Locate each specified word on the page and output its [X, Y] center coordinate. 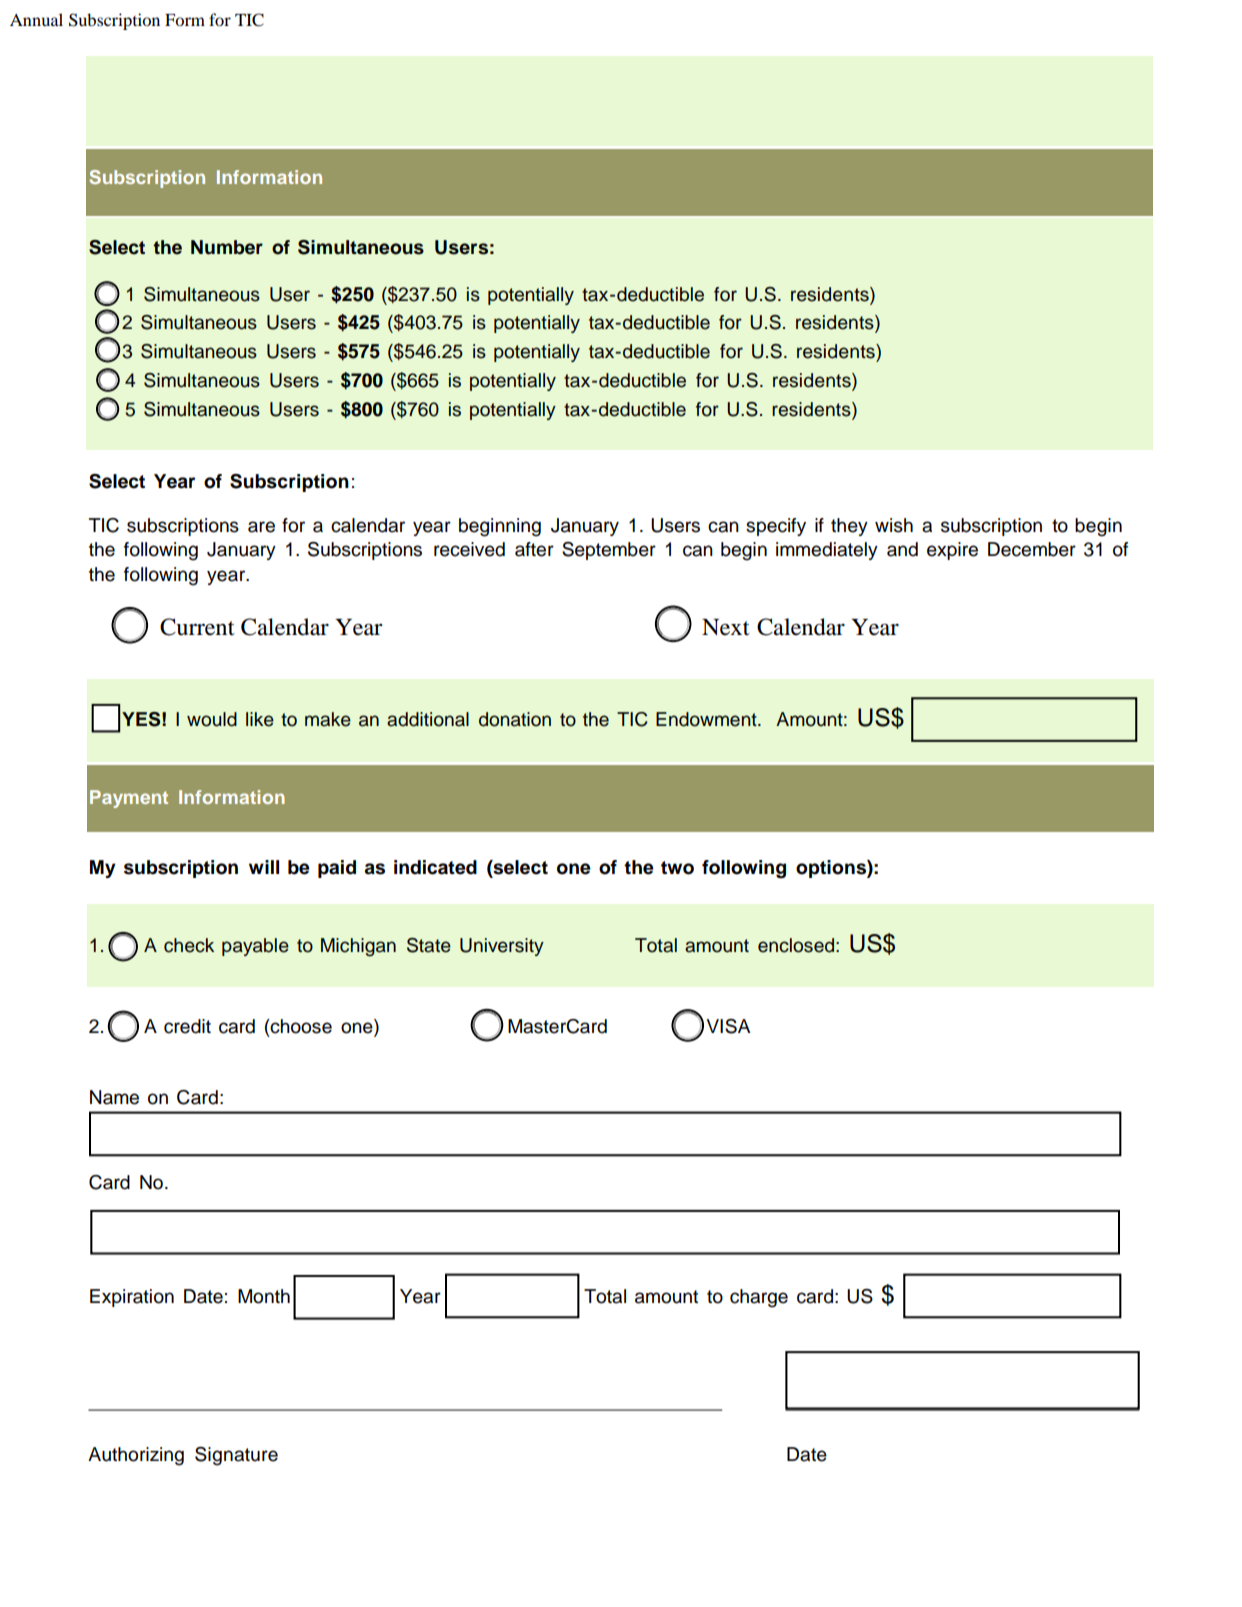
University [502, 947]
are [261, 527]
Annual [36, 19]
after [534, 549]
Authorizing [136, 1456]
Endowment [707, 719]
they [849, 527]
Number [227, 247]
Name [114, 1097]
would [212, 719]
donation [515, 719]
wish [894, 525]
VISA [728, 1026]
